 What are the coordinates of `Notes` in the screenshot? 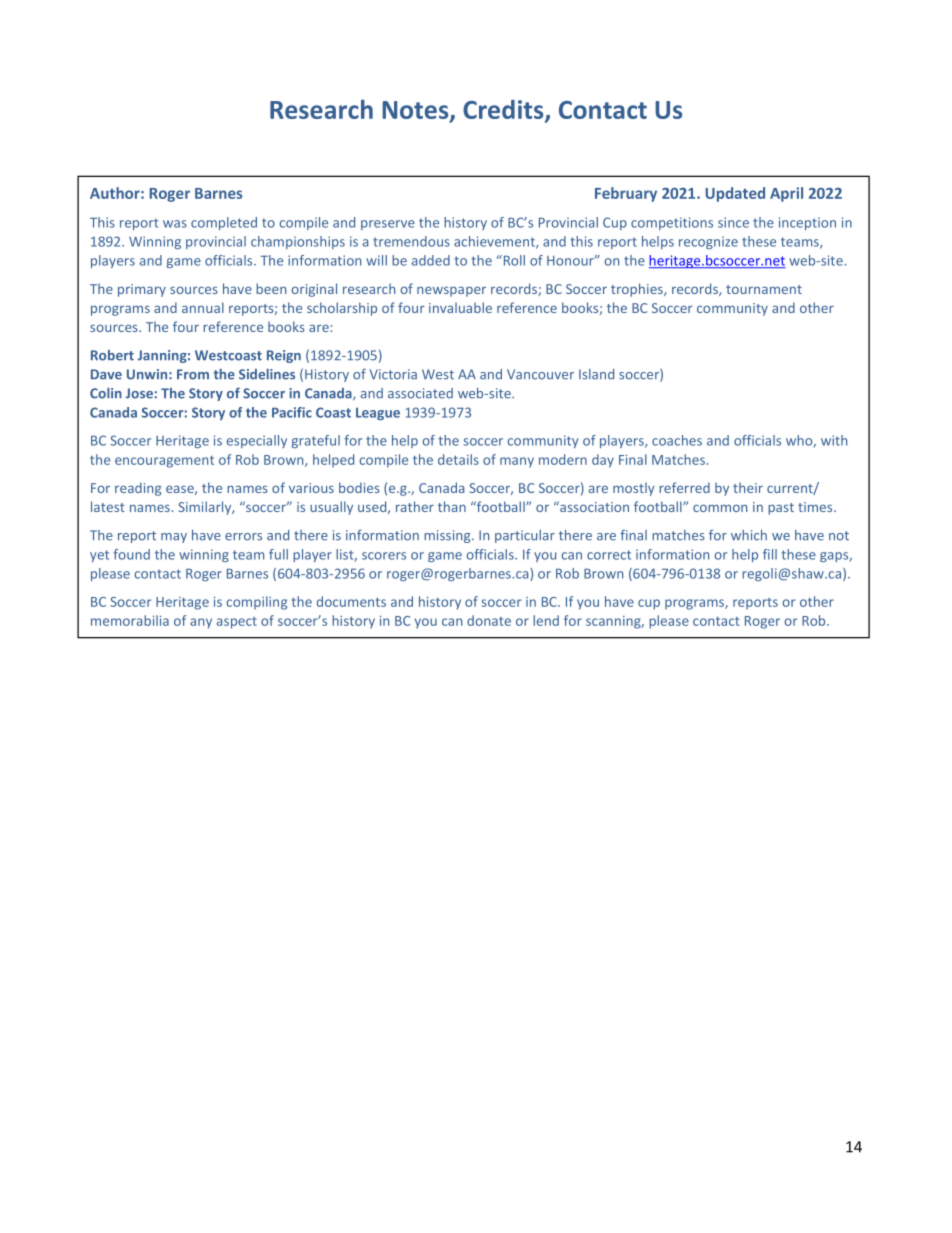 It's located at (416, 111).
